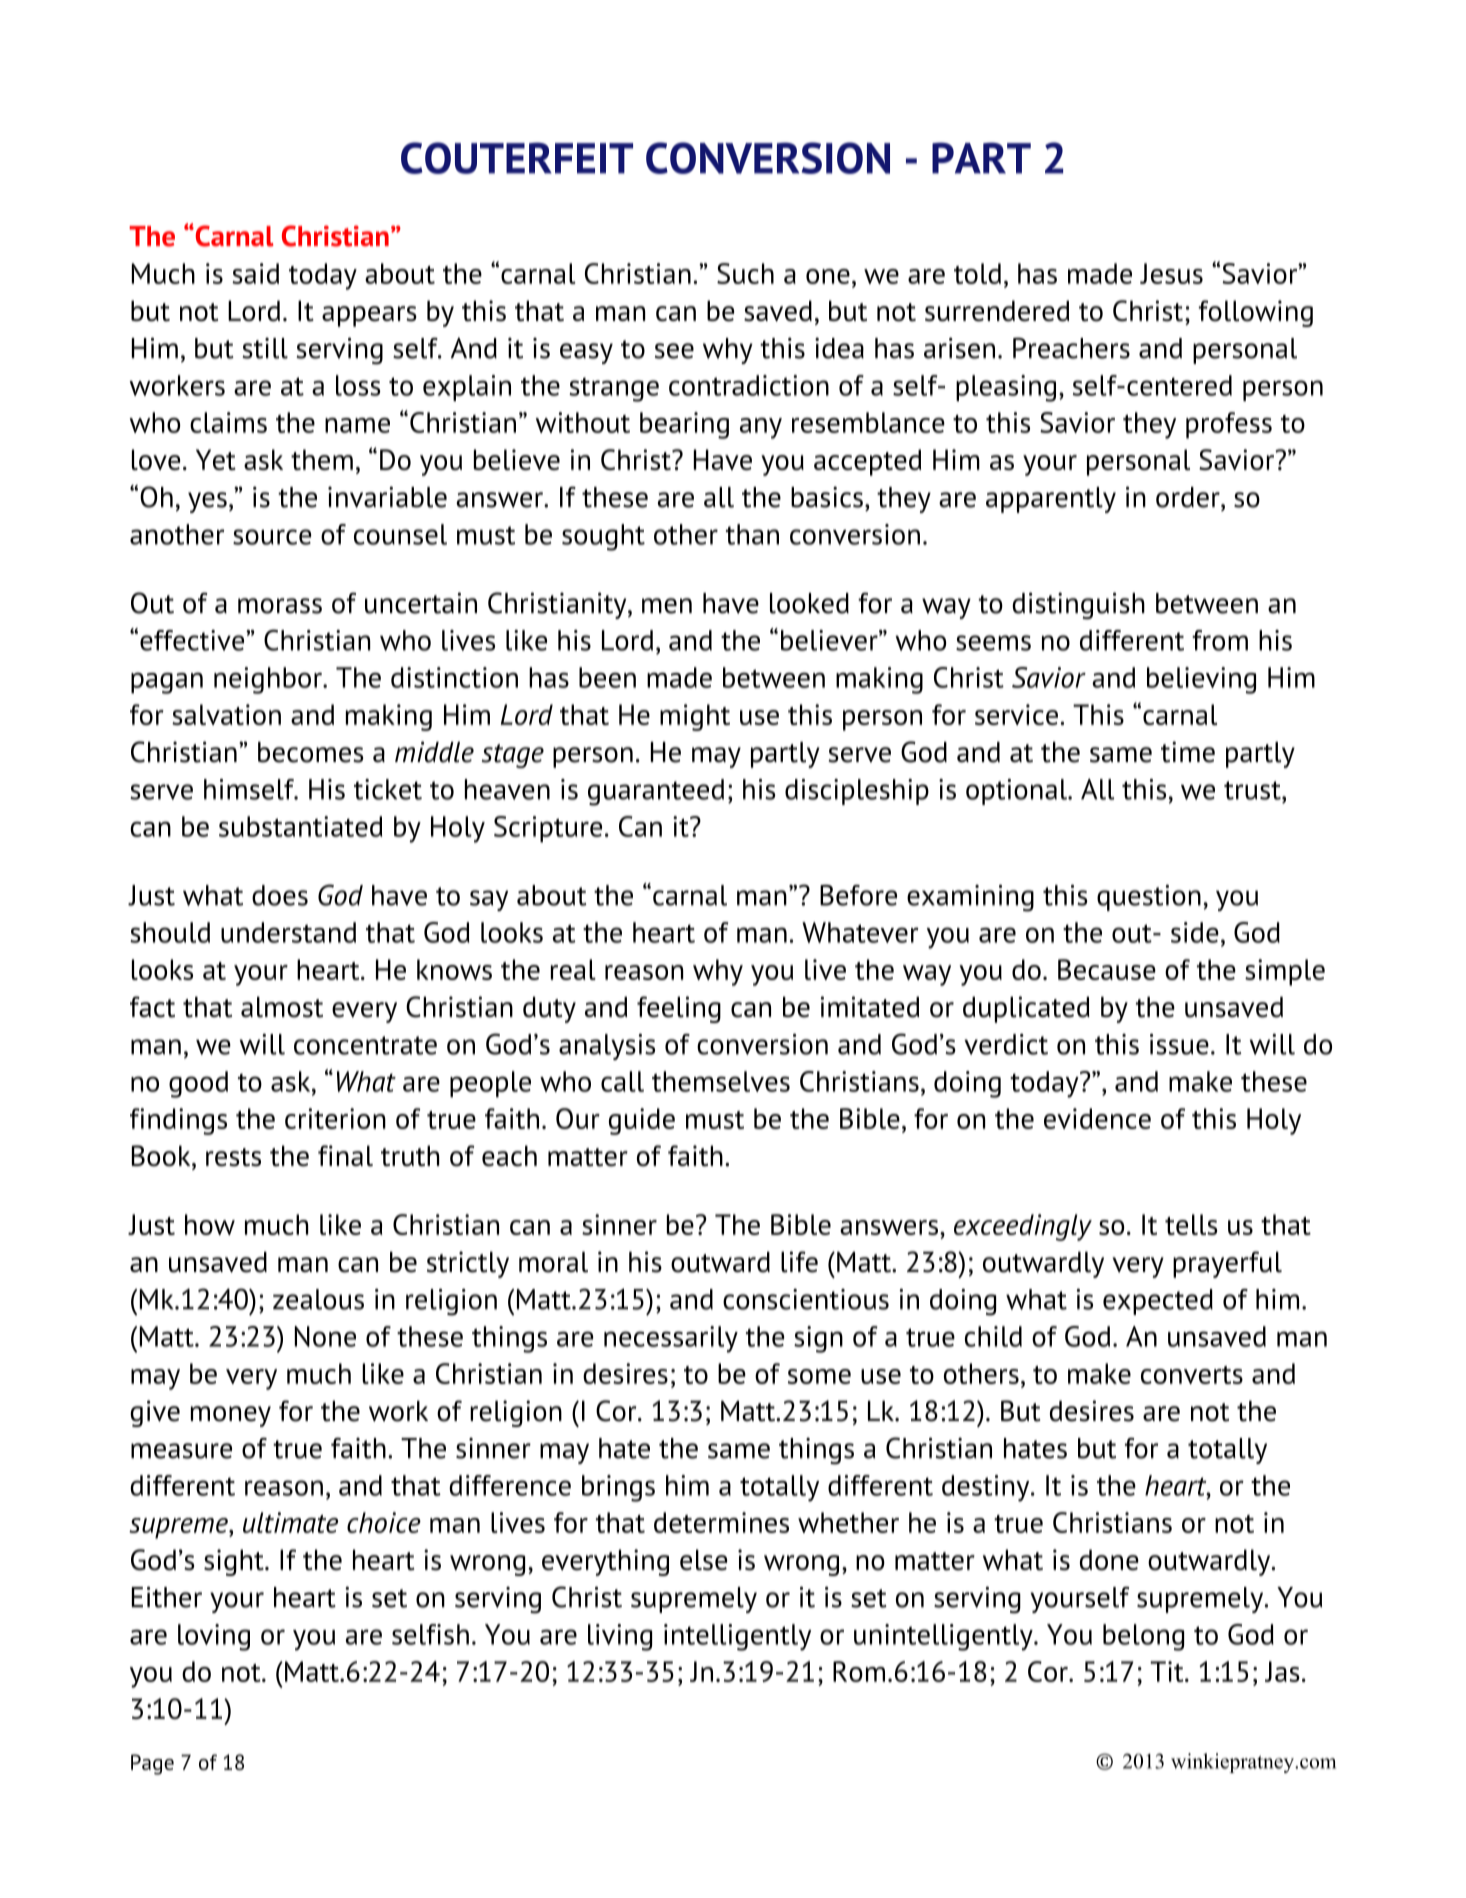 Image resolution: width=1466 pixels, height=1898 pixels. Describe the element at coordinates (1171, 273) in the screenshot. I see `Jesus` at that location.
